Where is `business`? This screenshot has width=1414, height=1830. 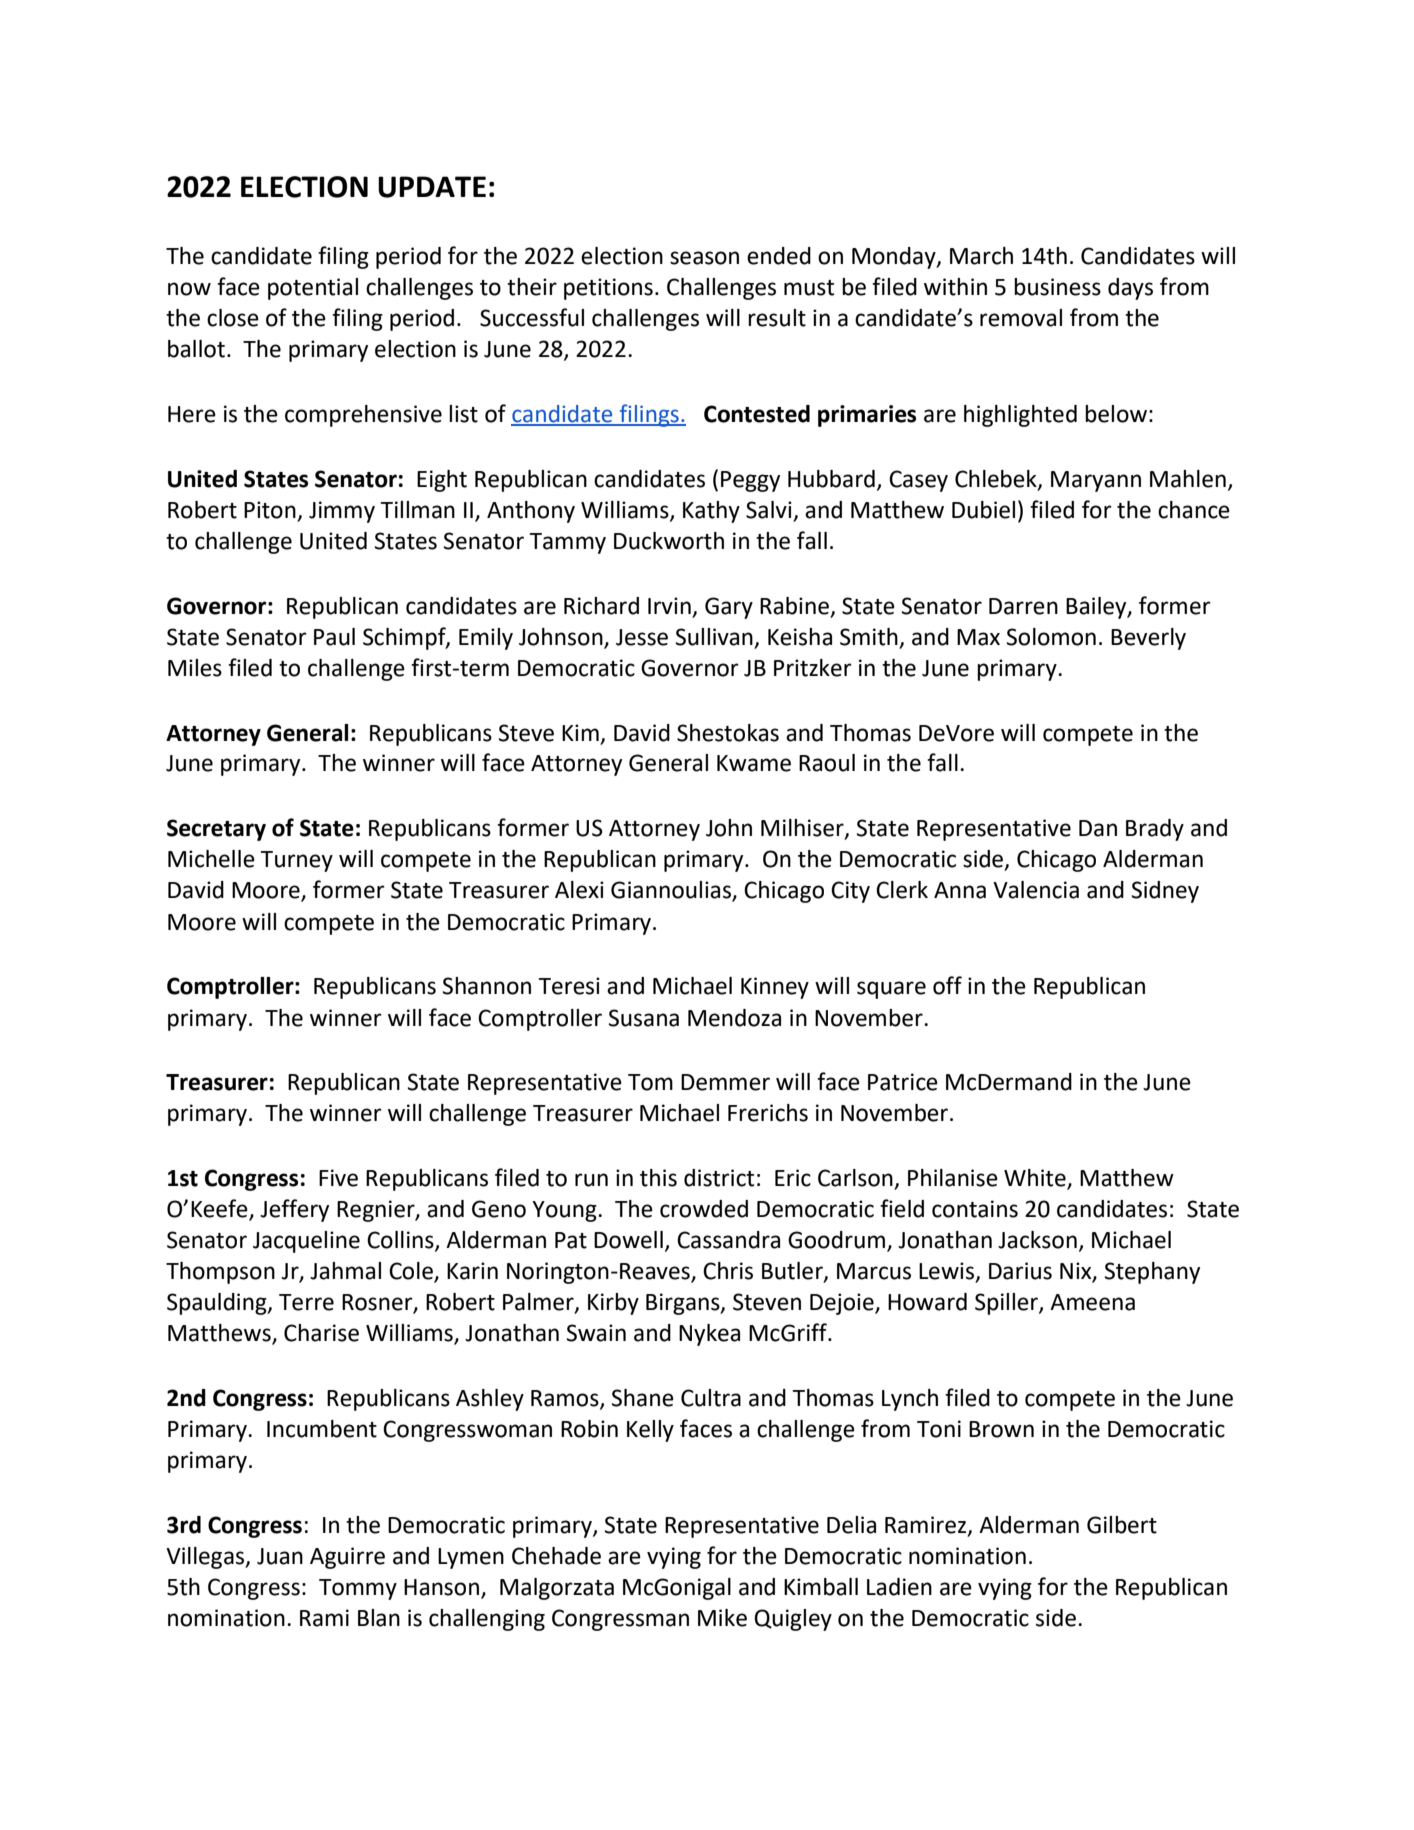
business is located at coordinates (1057, 287).
